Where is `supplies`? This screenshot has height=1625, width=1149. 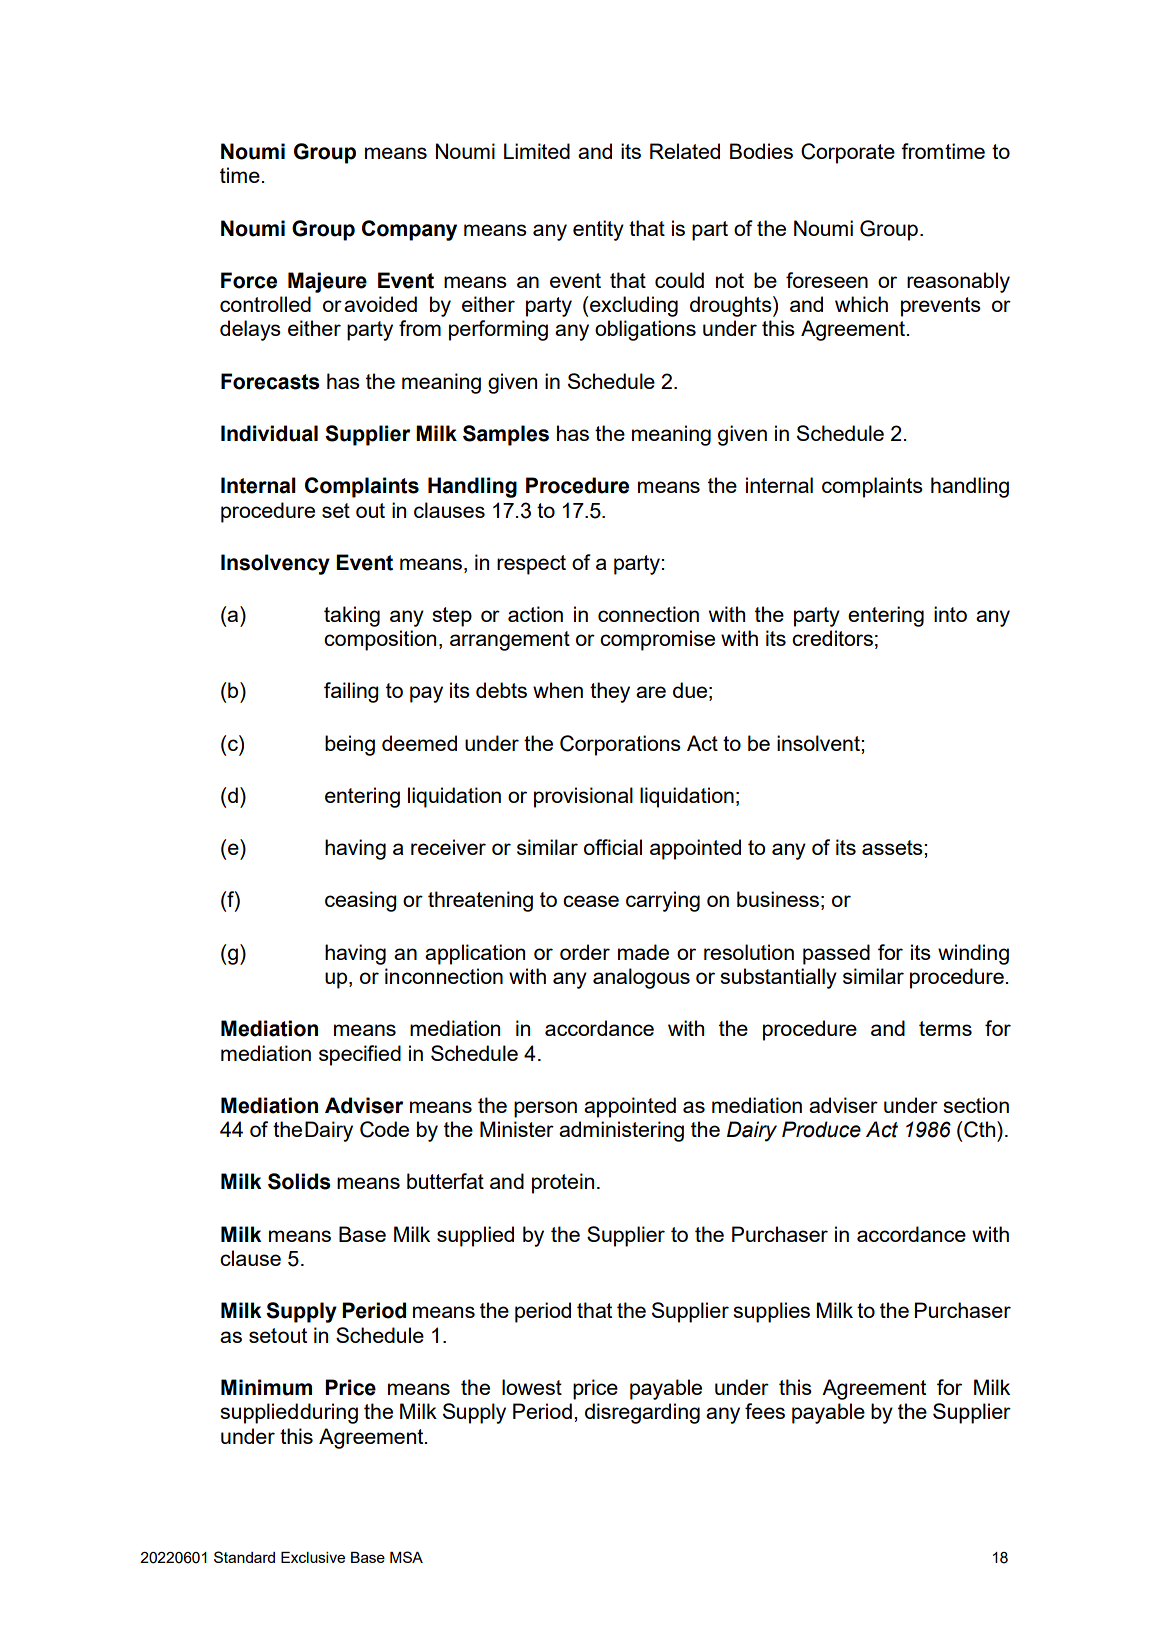
supplies is located at coordinates (771, 1312).
